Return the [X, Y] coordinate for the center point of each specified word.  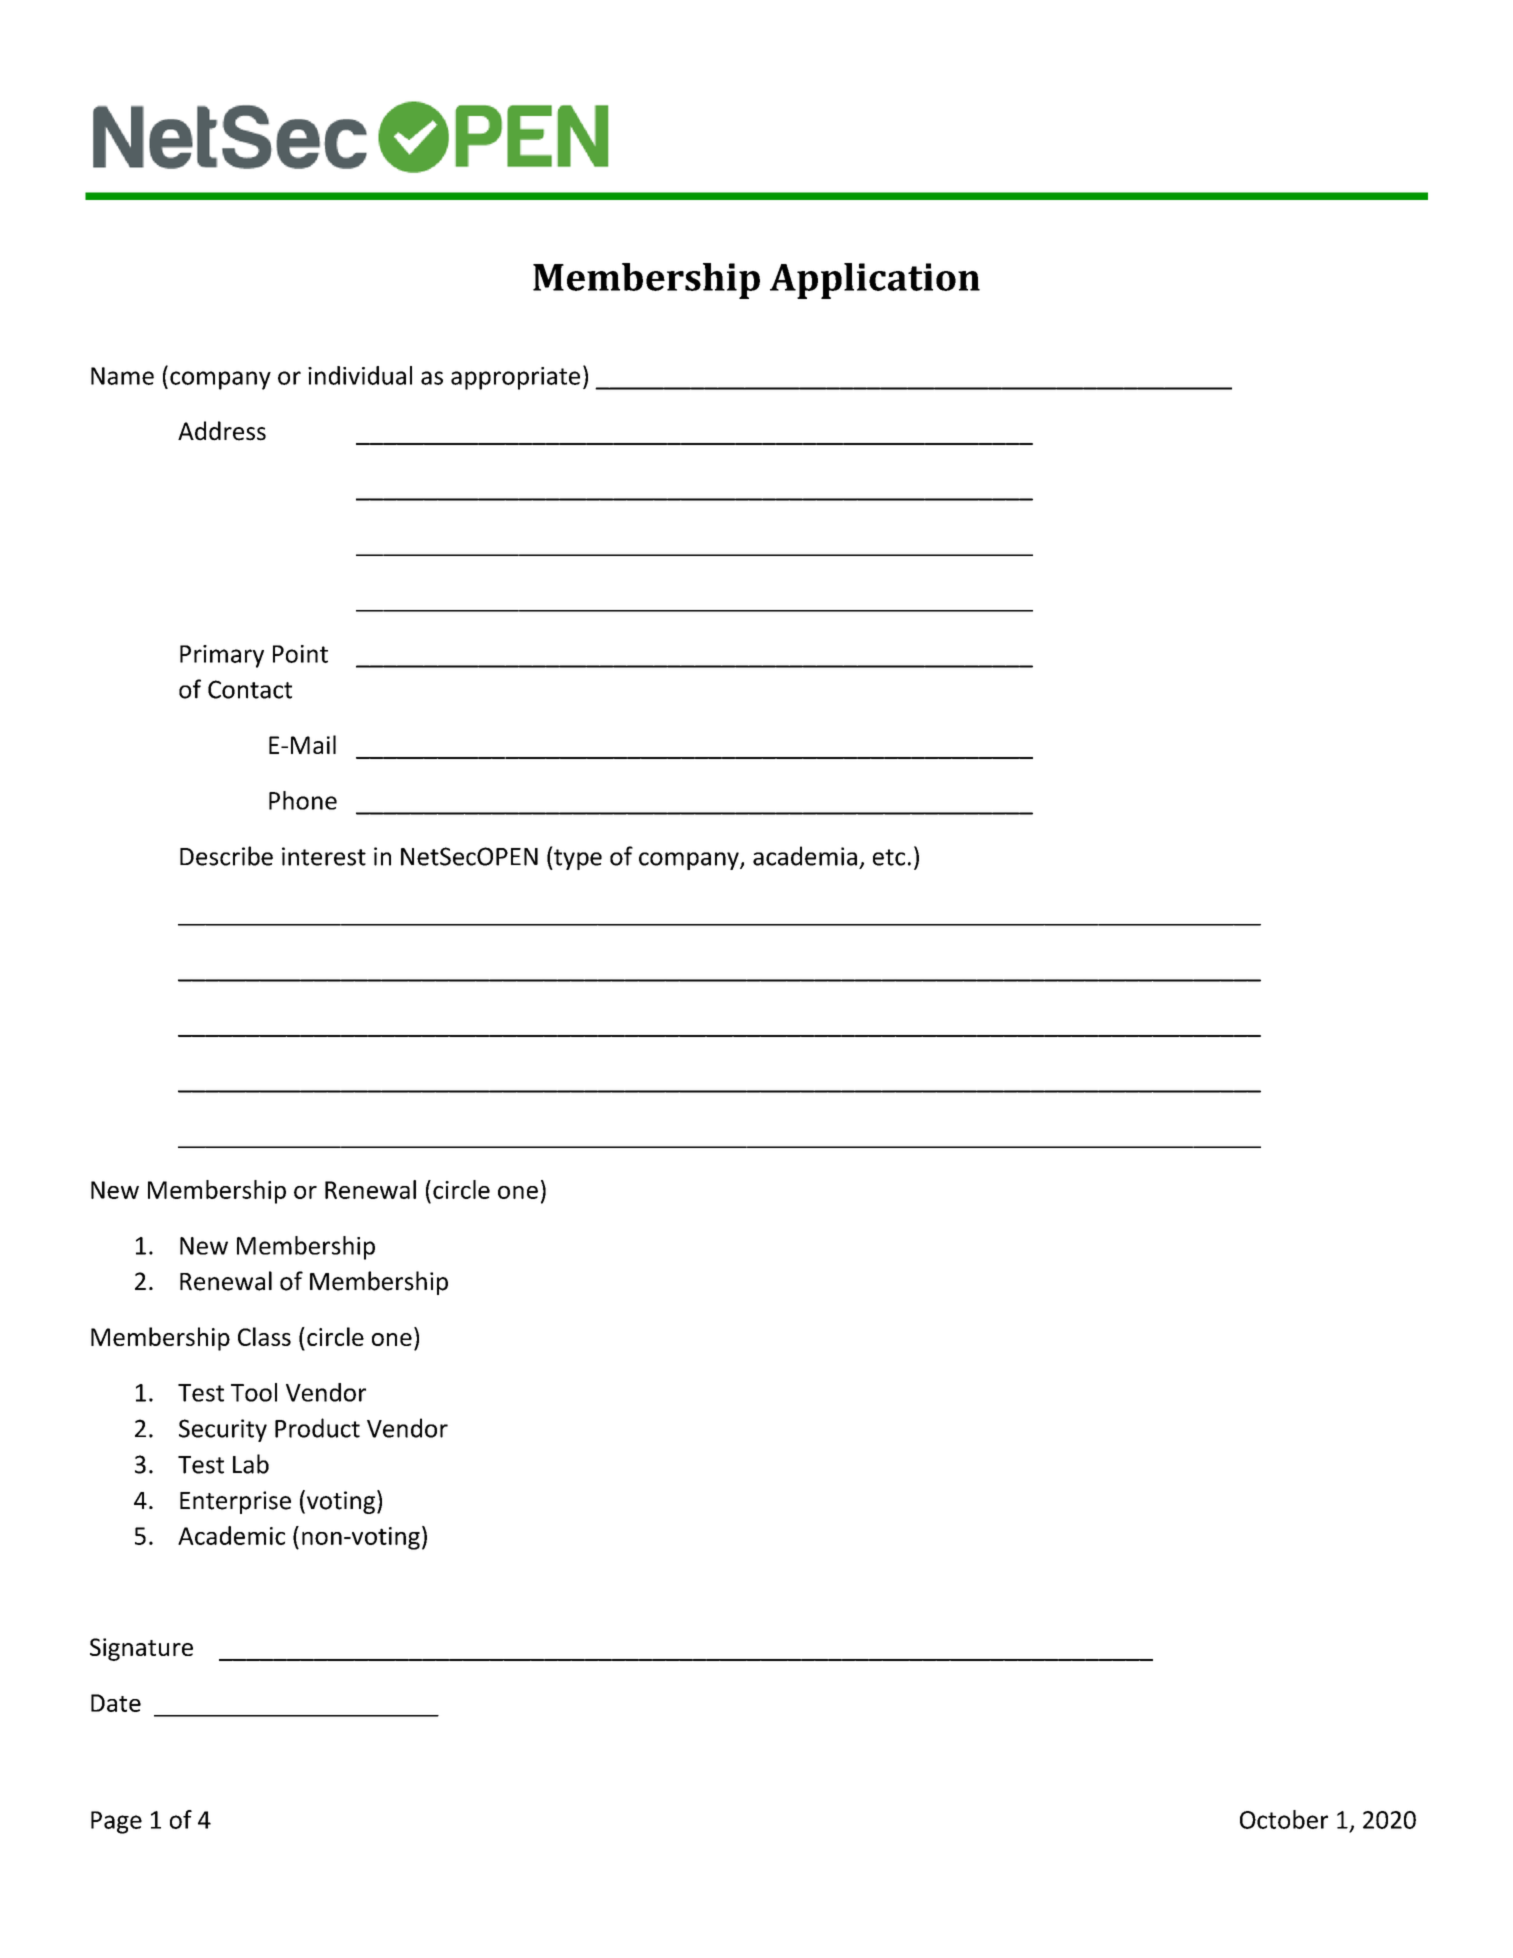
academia [805, 856]
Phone [303, 800]
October [1284, 1819]
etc [889, 857]
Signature [141, 1649]
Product [317, 1428]
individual [360, 375]
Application [875, 281]
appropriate [515, 378]
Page [116, 1822]
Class [264, 1336]
